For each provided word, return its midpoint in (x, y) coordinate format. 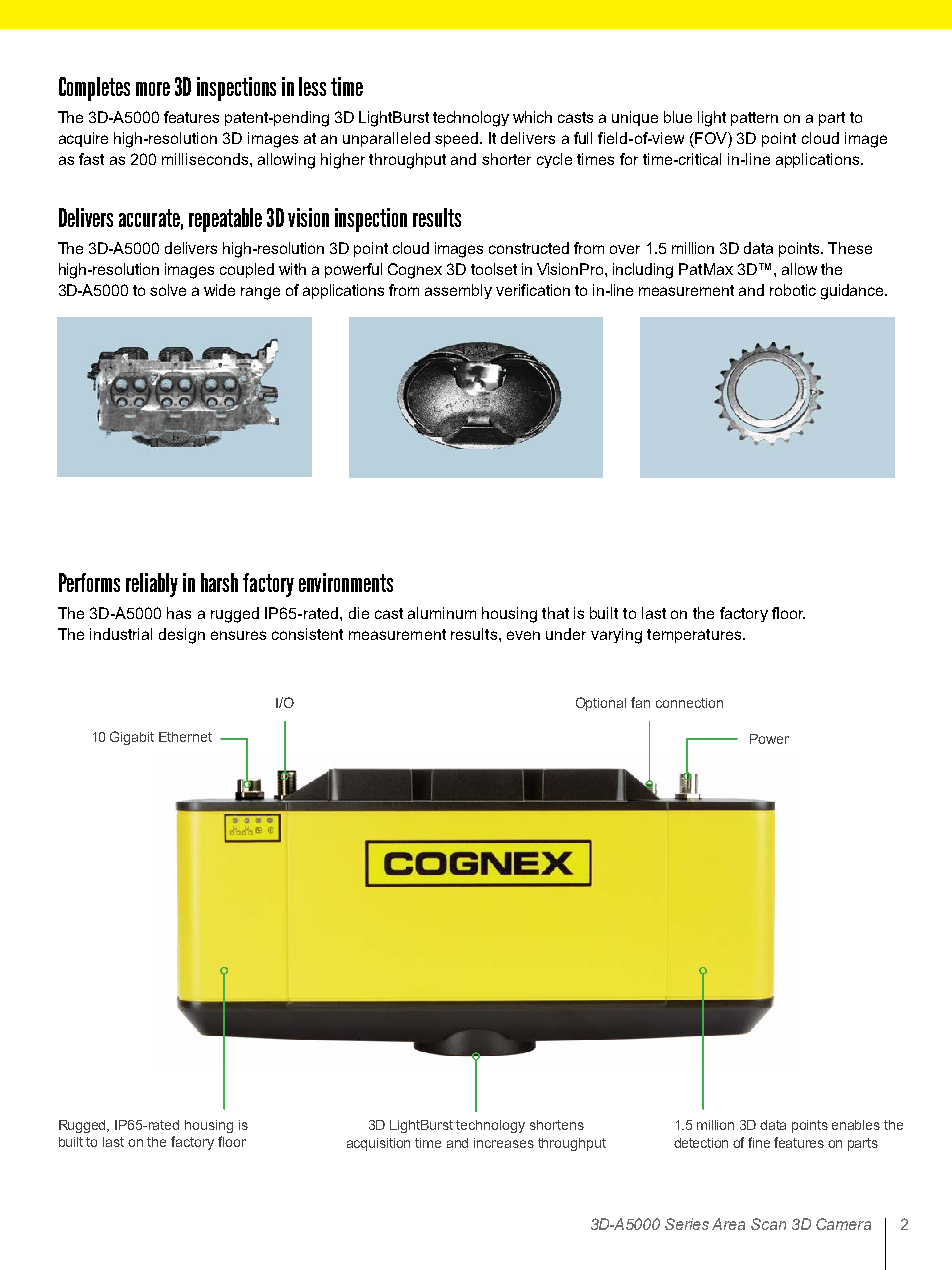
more (153, 89)
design (182, 636)
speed (456, 139)
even (523, 635)
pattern (754, 119)
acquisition (378, 1144)
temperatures (695, 636)
